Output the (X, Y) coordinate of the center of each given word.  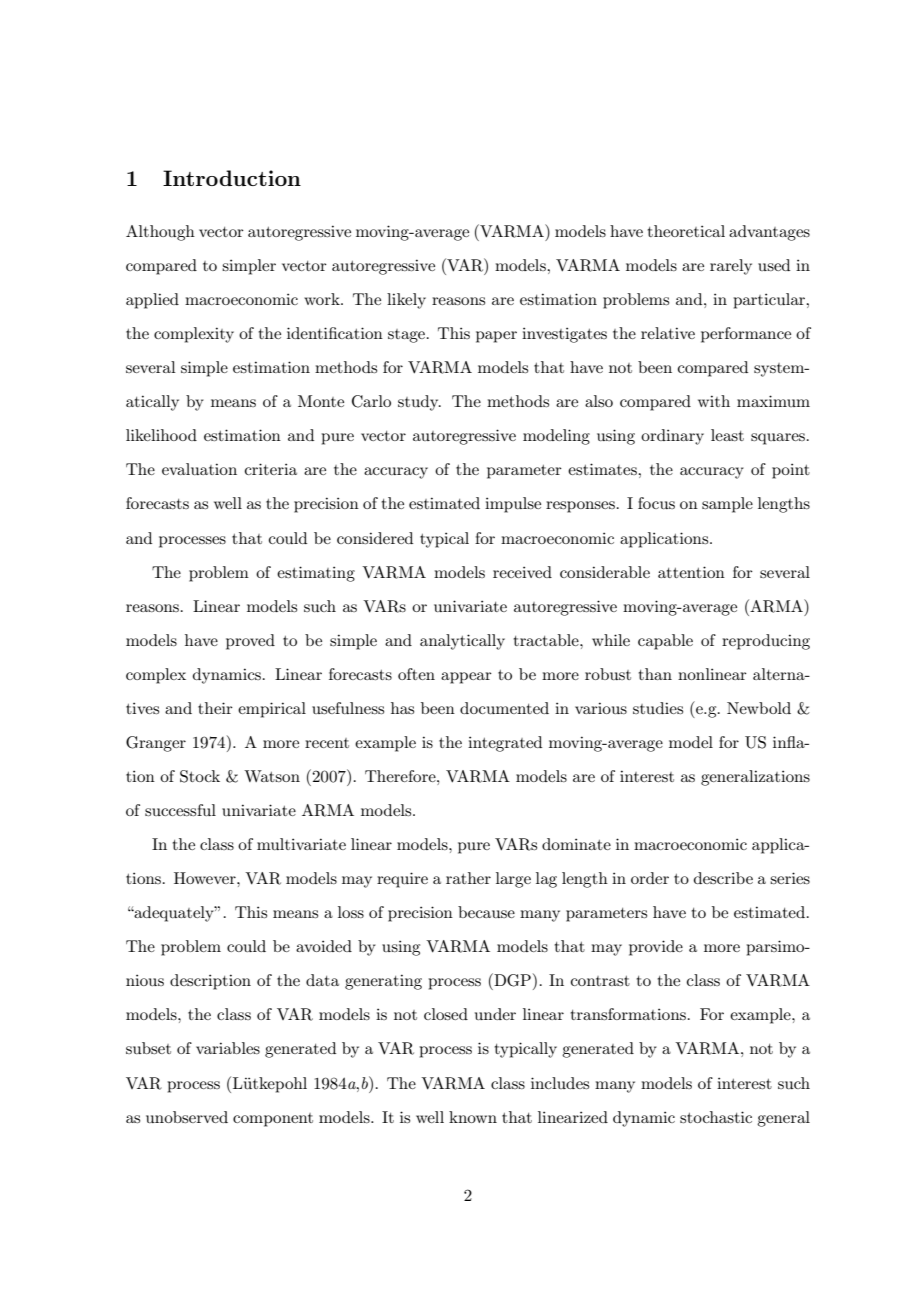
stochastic (716, 1117)
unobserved (187, 1117)
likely (406, 301)
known (473, 1117)
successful (180, 810)
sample (727, 505)
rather (468, 878)
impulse (513, 505)
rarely (731, 267)
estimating (316, 574)
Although (160, 233)
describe (723, 878)
